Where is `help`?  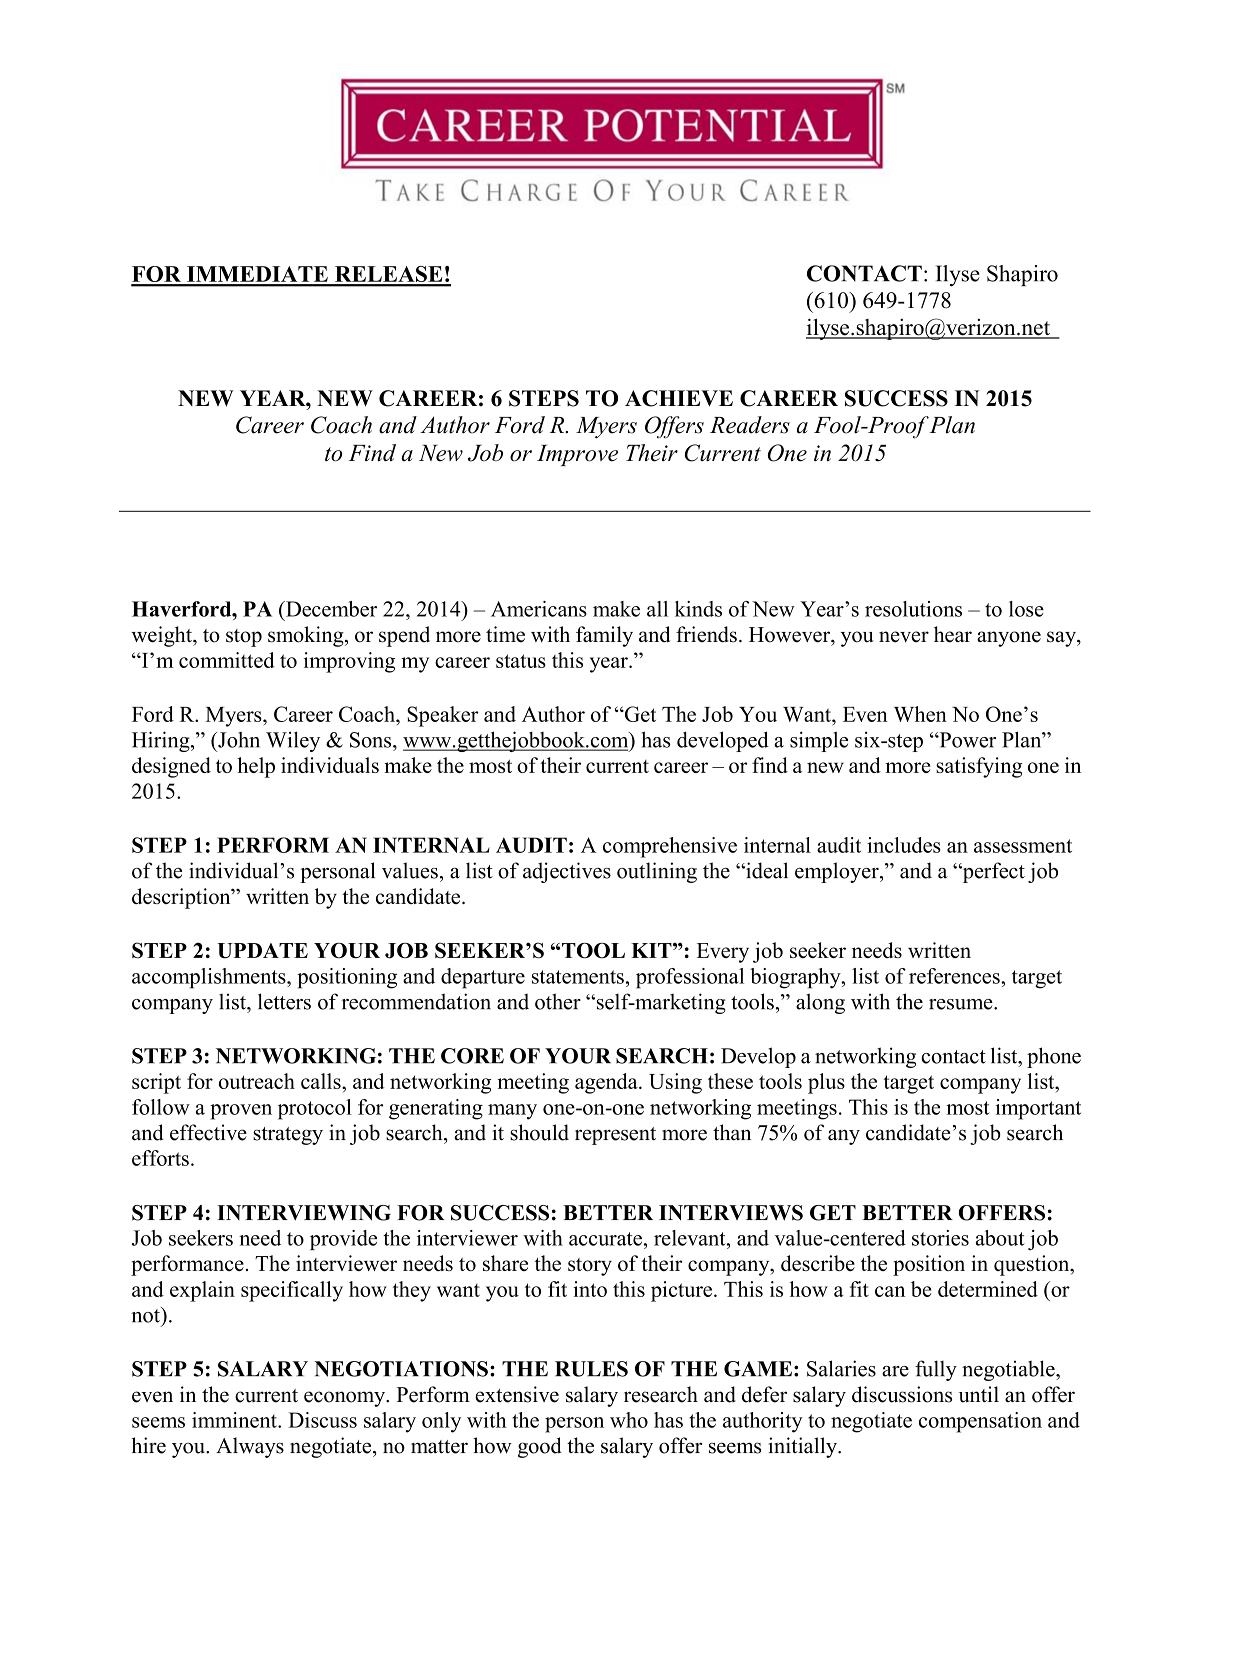 help is located at coordinates (256, 767).
